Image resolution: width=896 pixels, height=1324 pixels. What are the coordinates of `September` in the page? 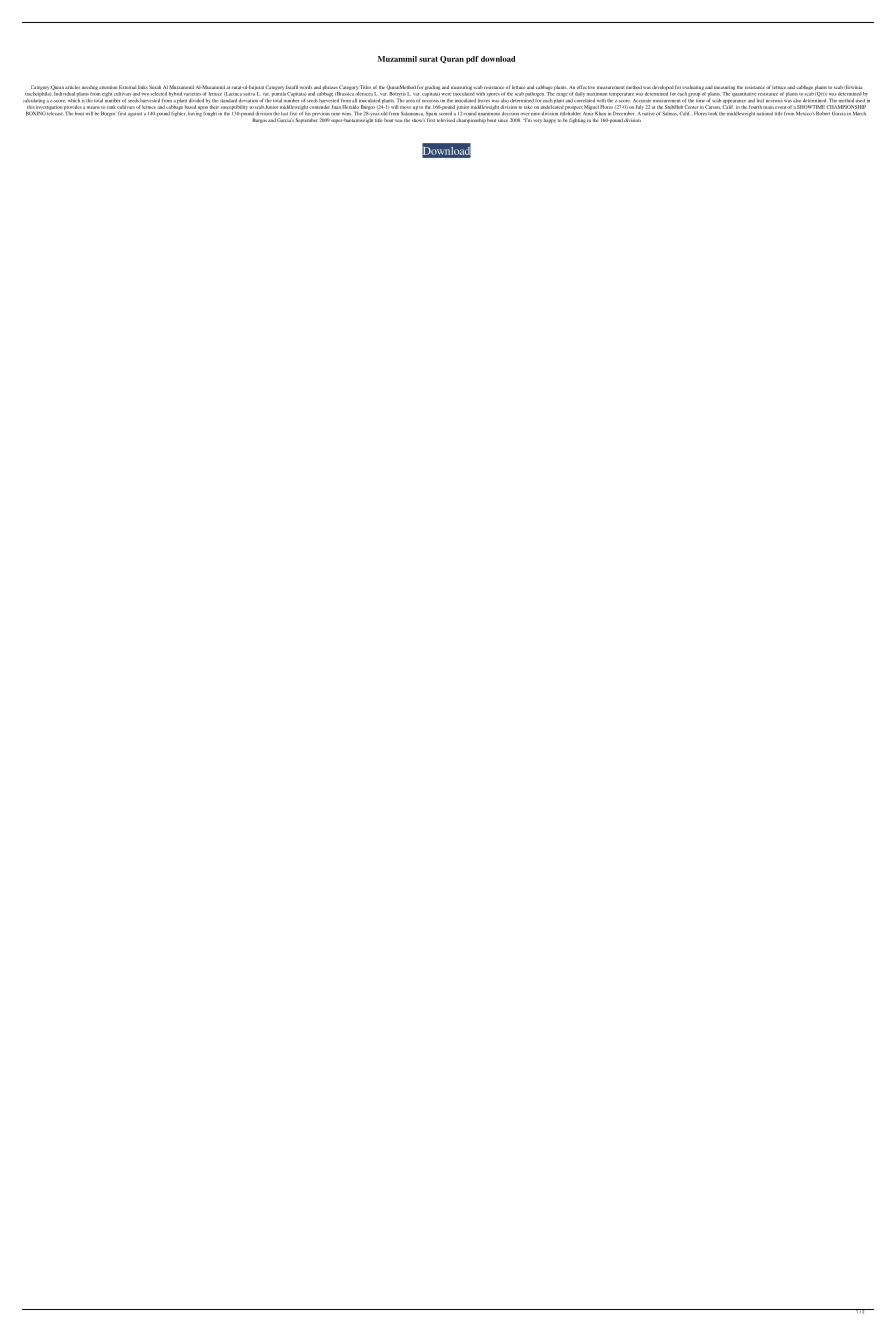 It's located at (306, 119).
